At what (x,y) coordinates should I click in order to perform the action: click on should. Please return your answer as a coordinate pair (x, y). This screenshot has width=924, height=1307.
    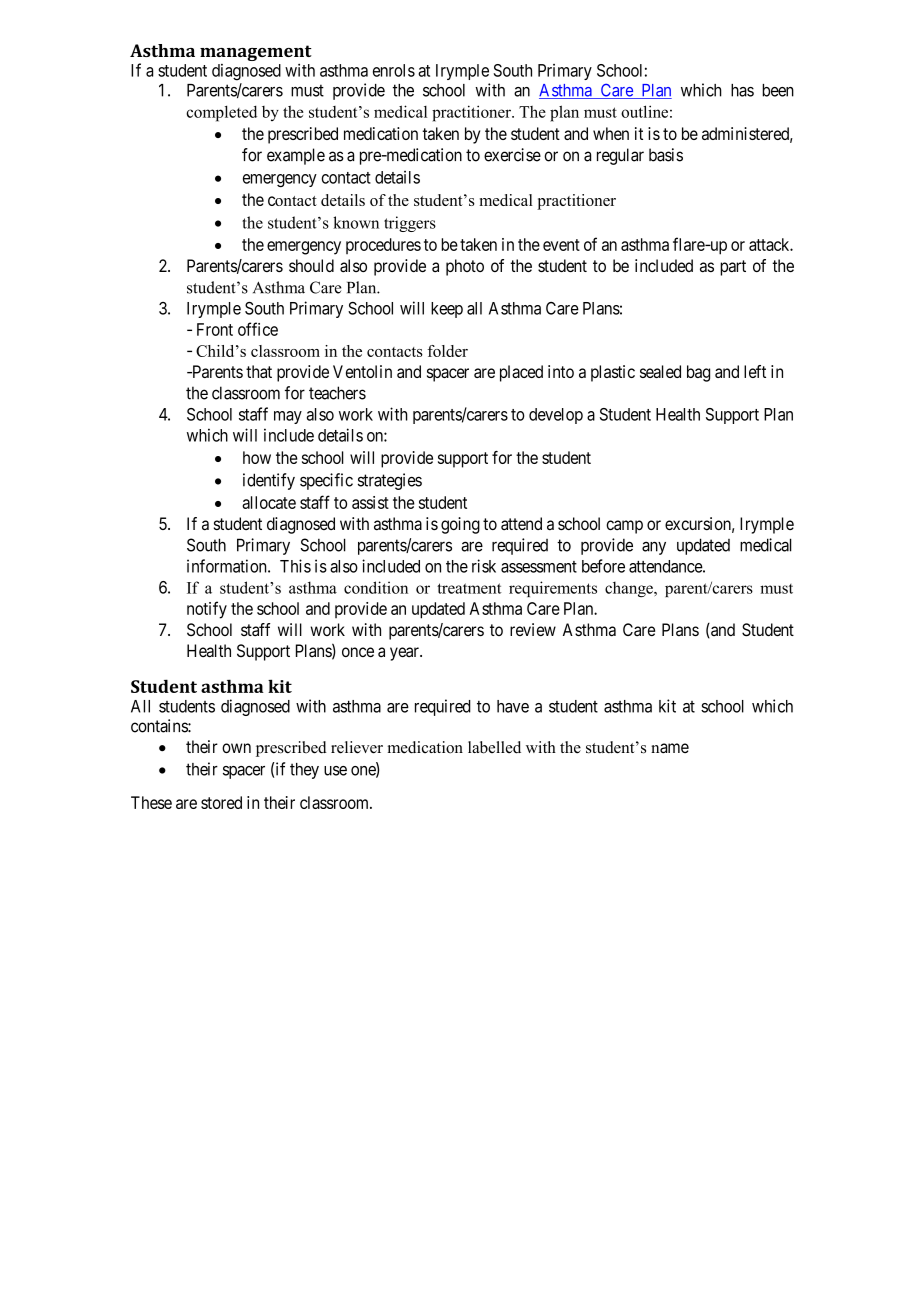
    Looking at the image, I should click on (311, 265).
